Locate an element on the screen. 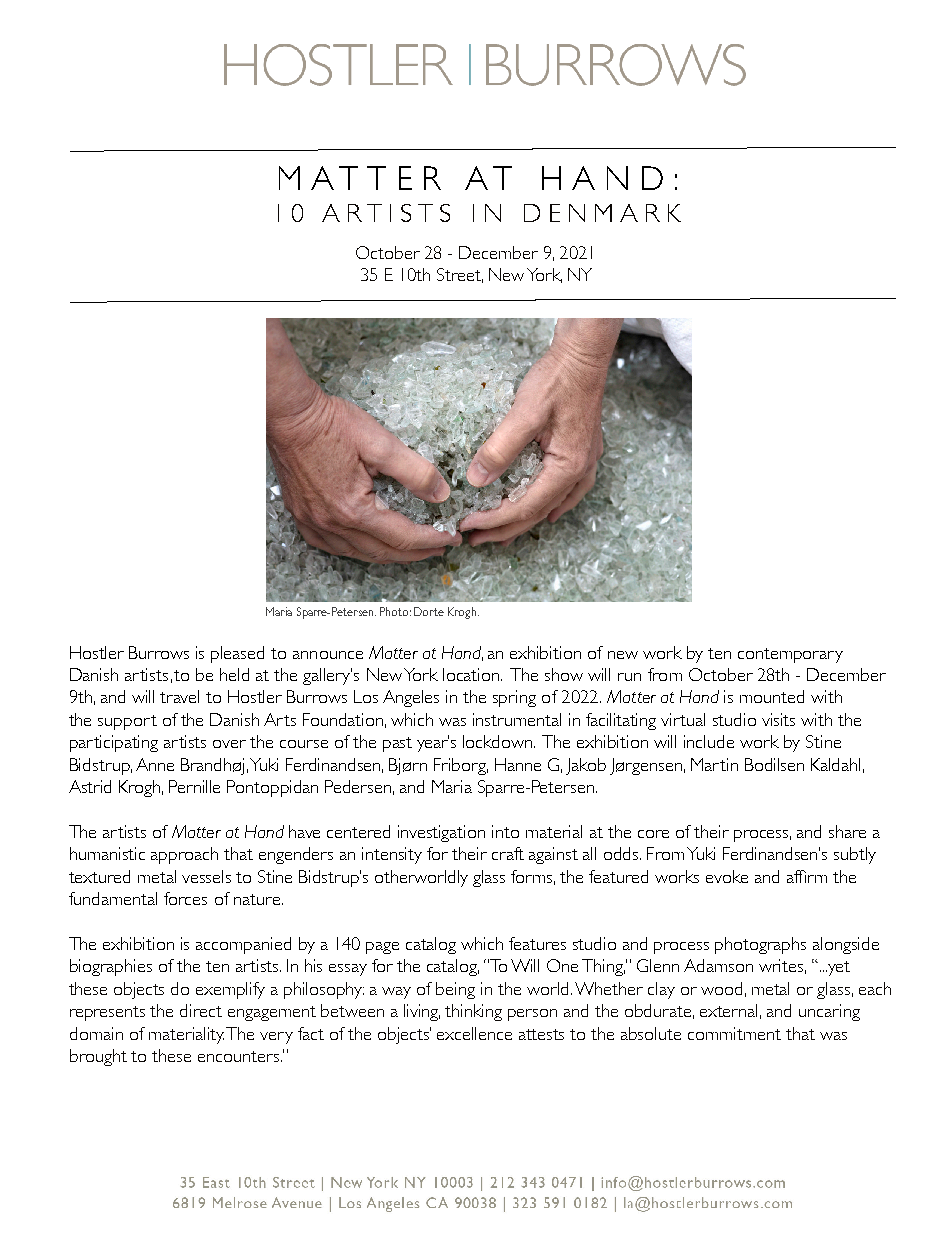 The height and width of the screenshot is (1233, 952). pleased is located at coordinates (237, 654).
